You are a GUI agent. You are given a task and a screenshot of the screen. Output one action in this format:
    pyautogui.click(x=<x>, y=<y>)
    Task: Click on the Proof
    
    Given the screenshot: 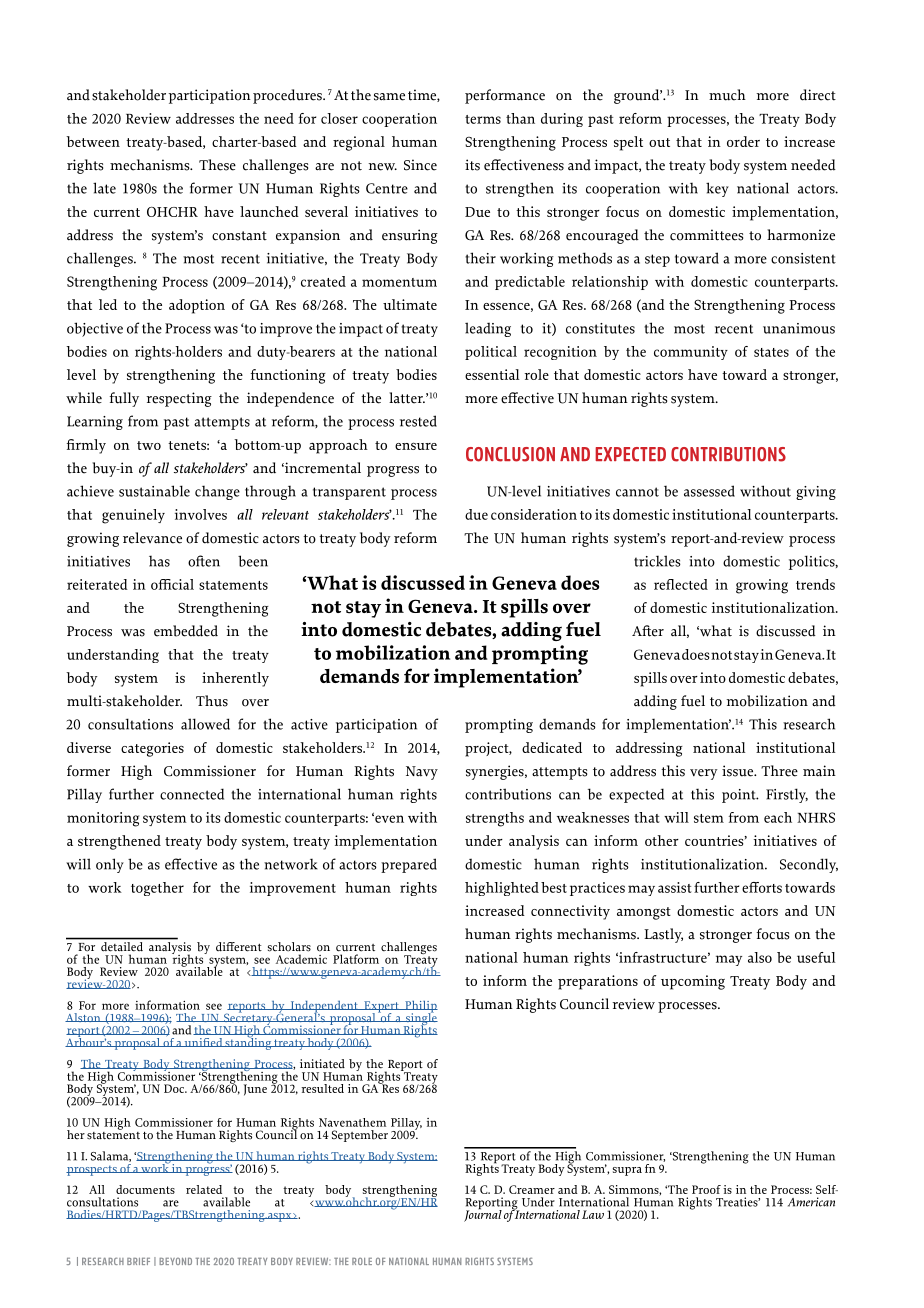 What is the action you would take?
    pyautogui.click(x=706, y=1189)
